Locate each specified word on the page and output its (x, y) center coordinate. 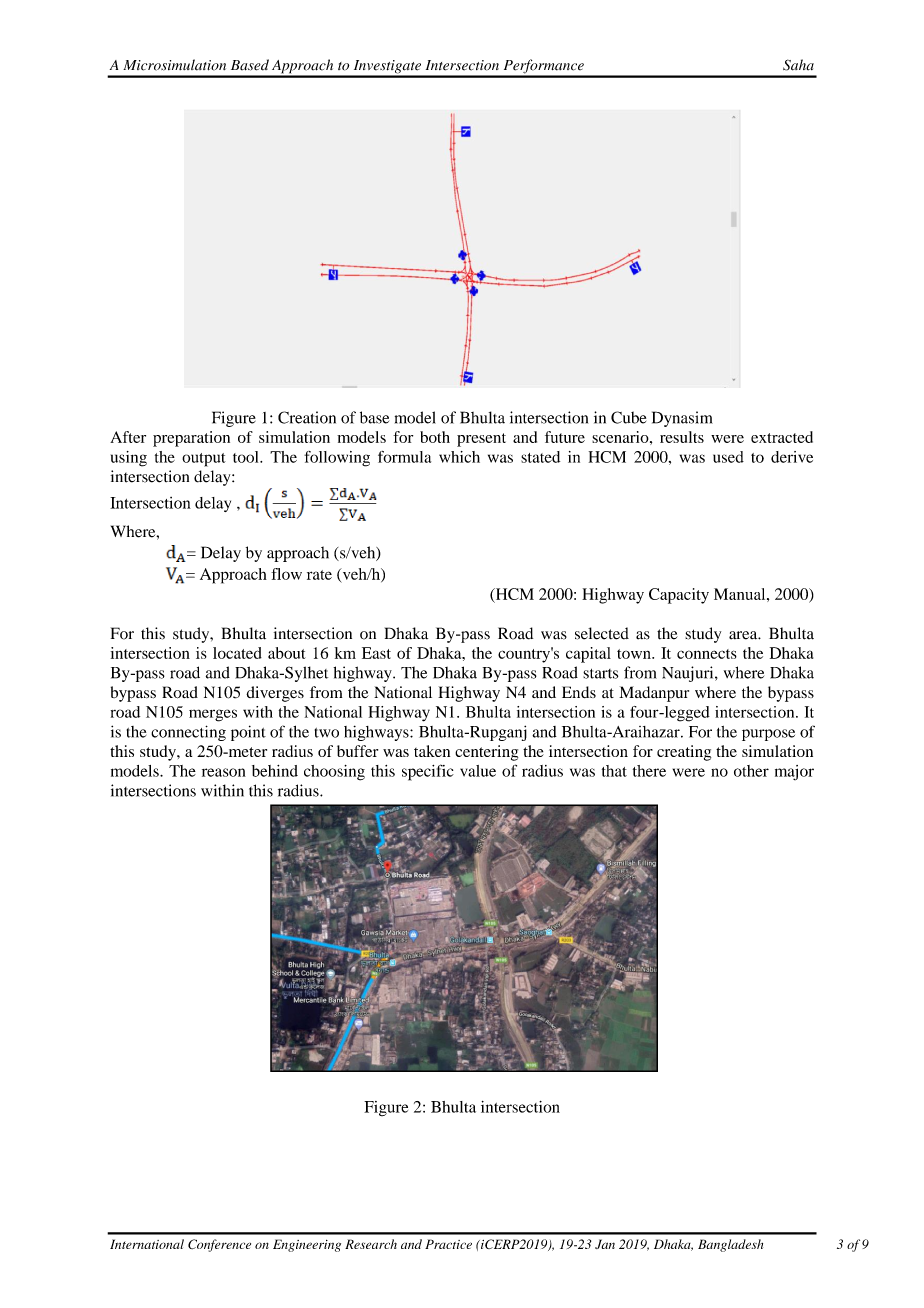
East (376, 653)
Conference (219, 1245)
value (478, 771)
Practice (448, 1244)
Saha (798, 65)
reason (224, 772)
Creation (307, 417)
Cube (628, 417)
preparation (191, 439)
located (237, 653)
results (682, 437)
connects (707, 654)
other (751, 771)
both (435, 437)
